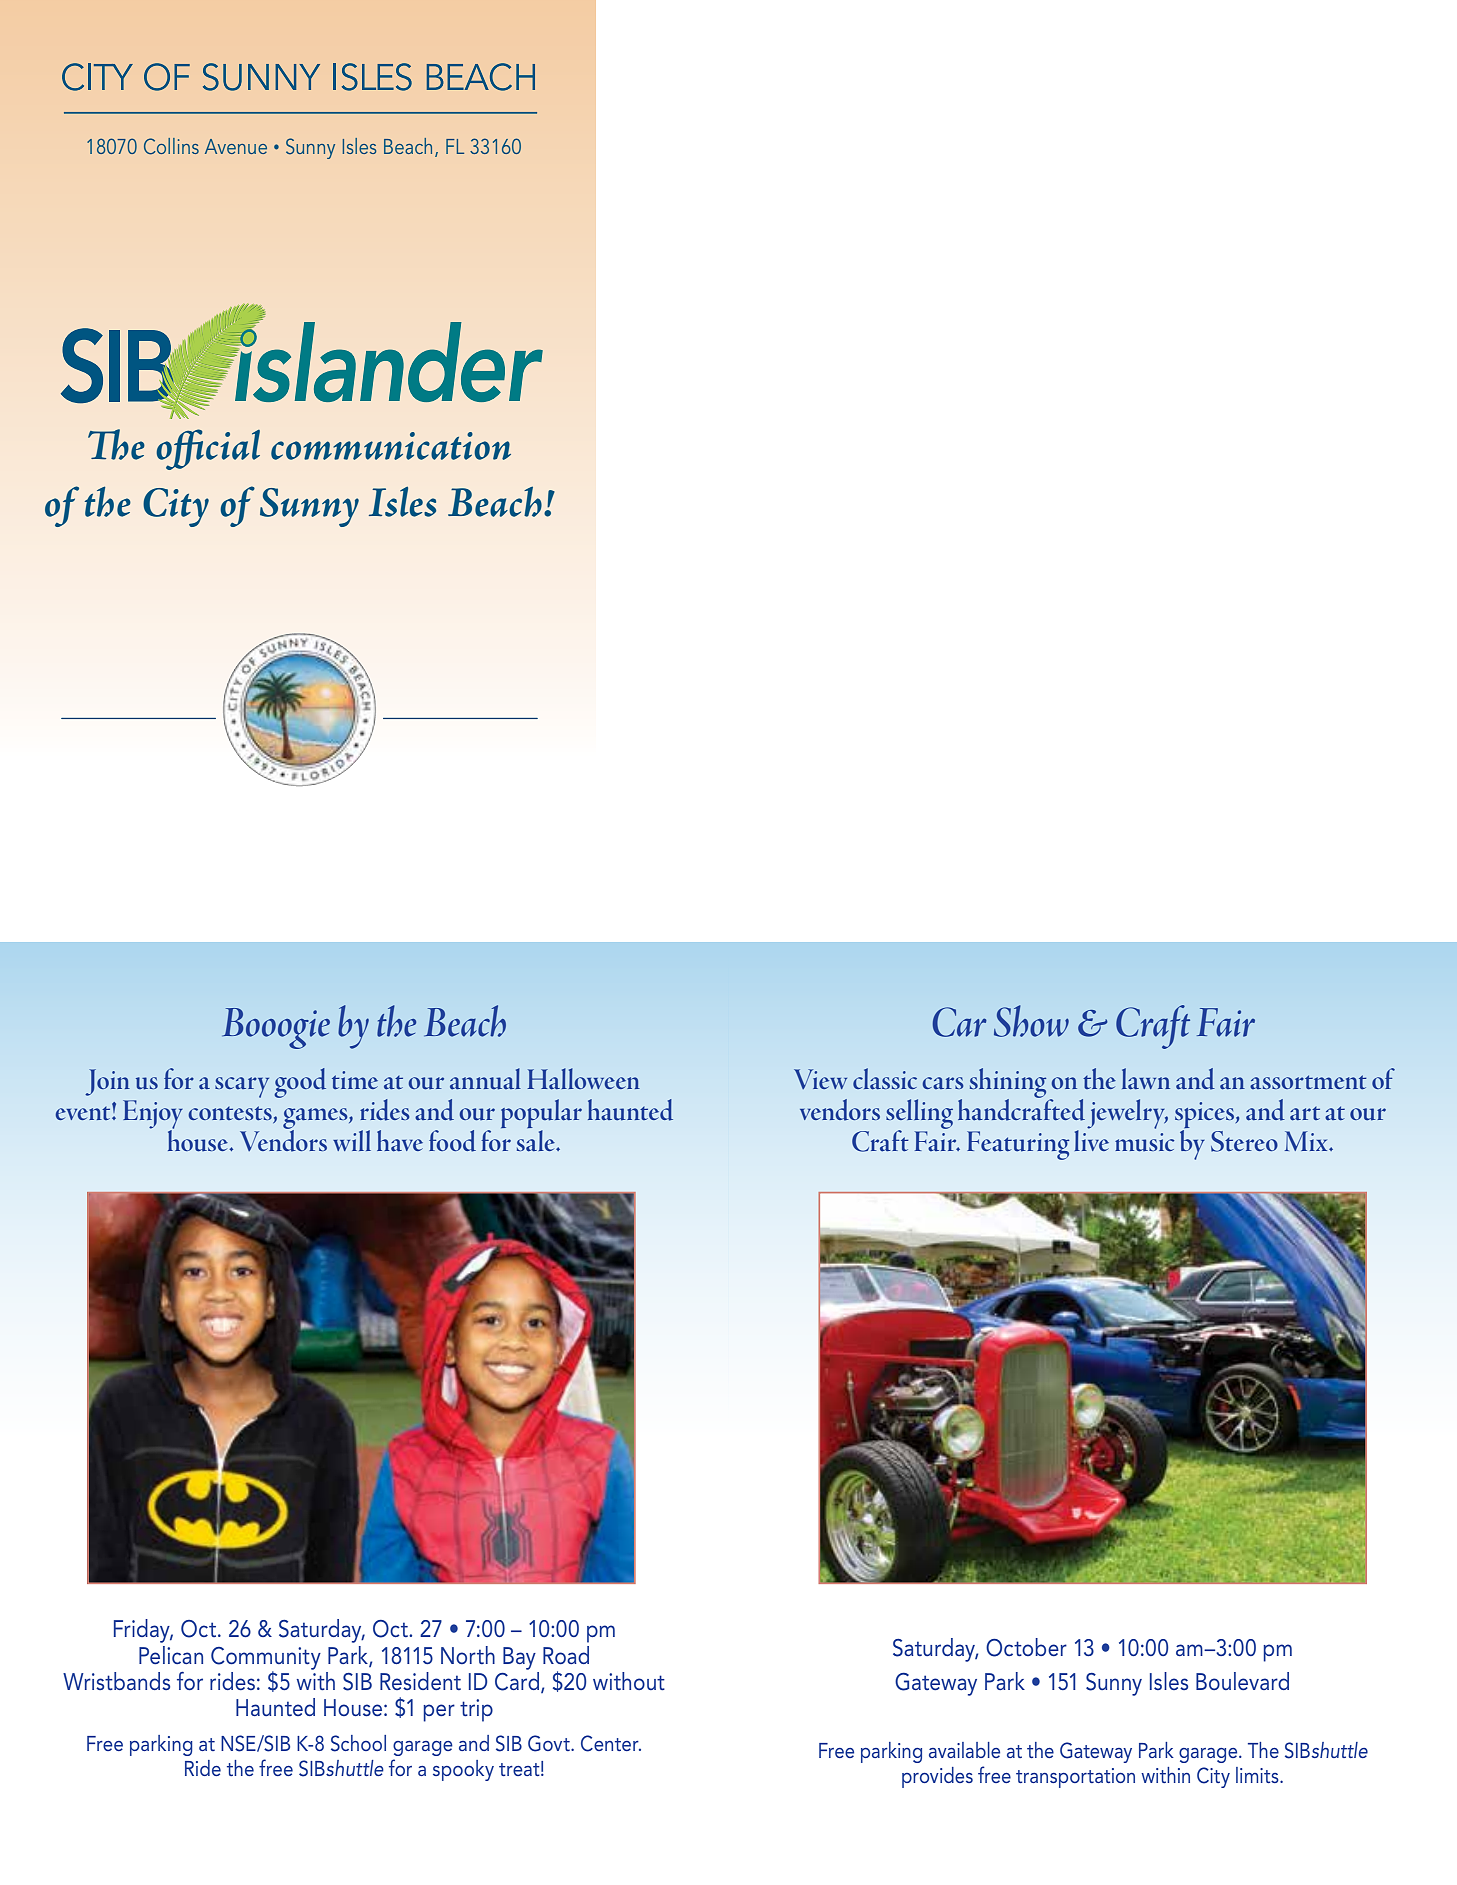 Image resolution: width=1457 pixels, height=1885 pixels. Describe the element at coordinates (537, 1139) in the image. I see `sale` at that location.
